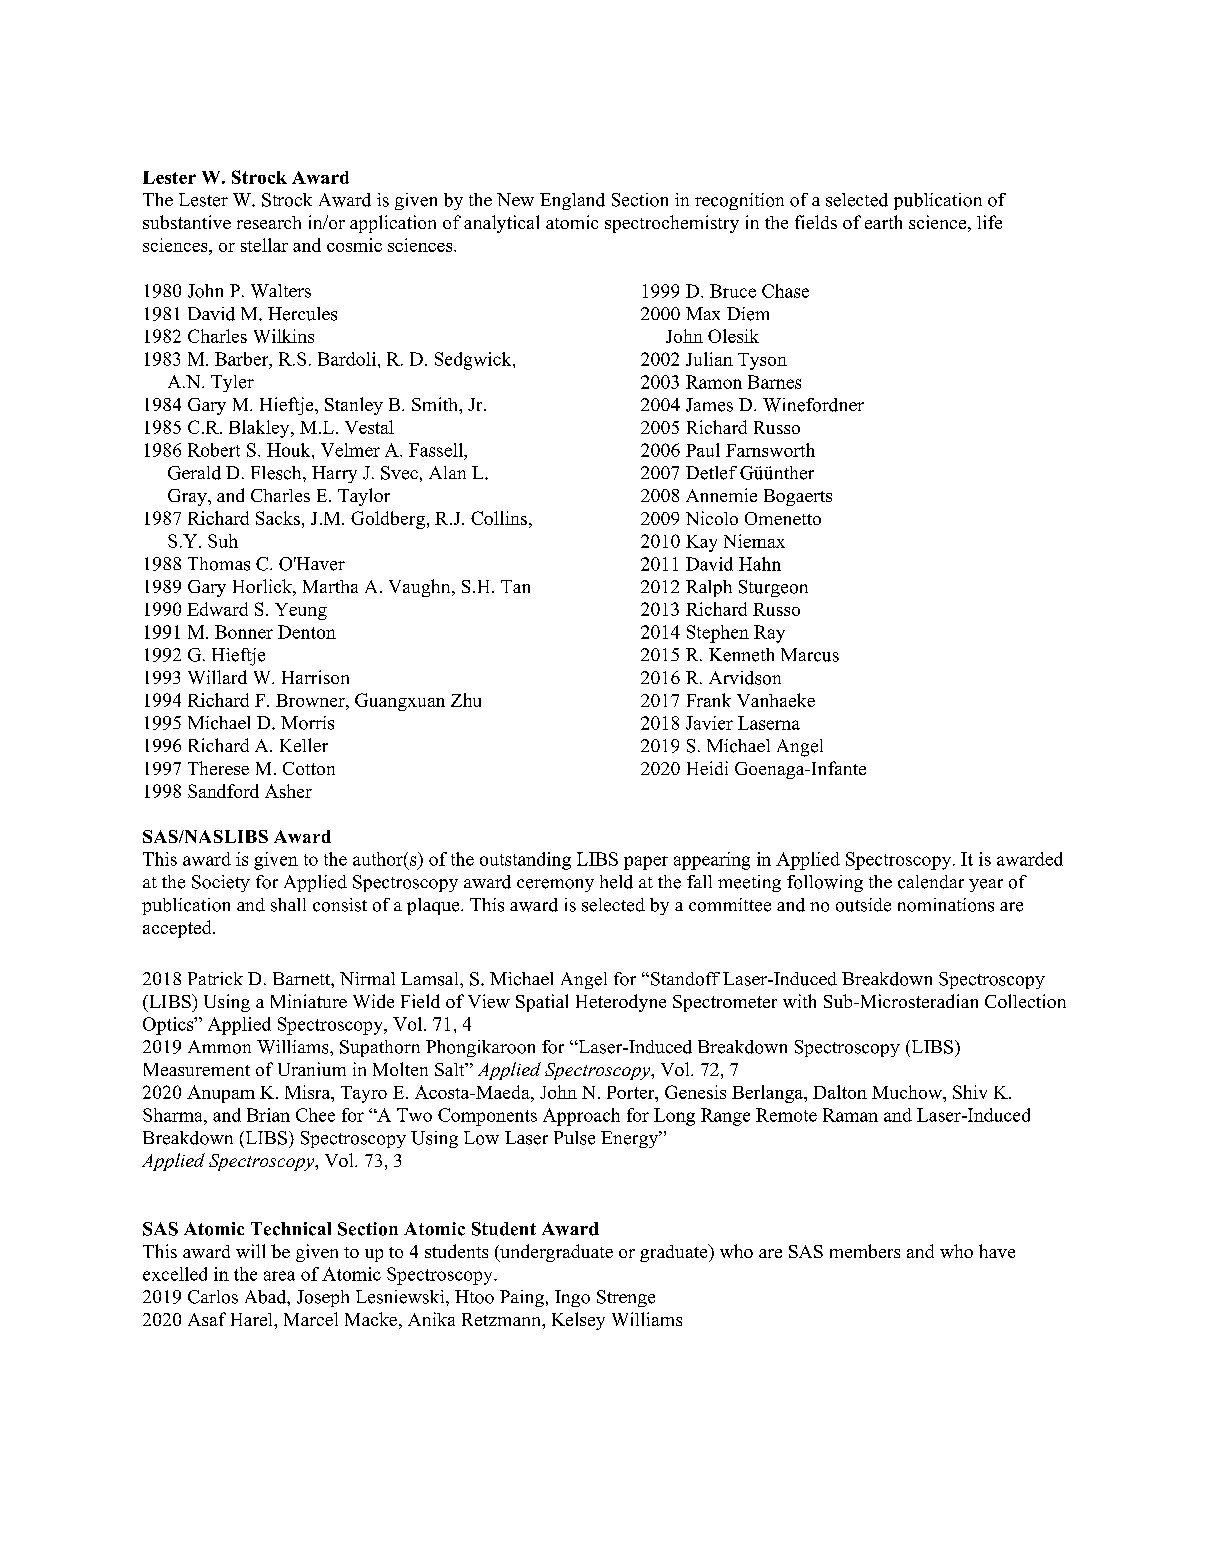 The image size is (1210, 1566). Describe the element at coordinates (883, 222) in the screenshot. I see `earth` at that location.
